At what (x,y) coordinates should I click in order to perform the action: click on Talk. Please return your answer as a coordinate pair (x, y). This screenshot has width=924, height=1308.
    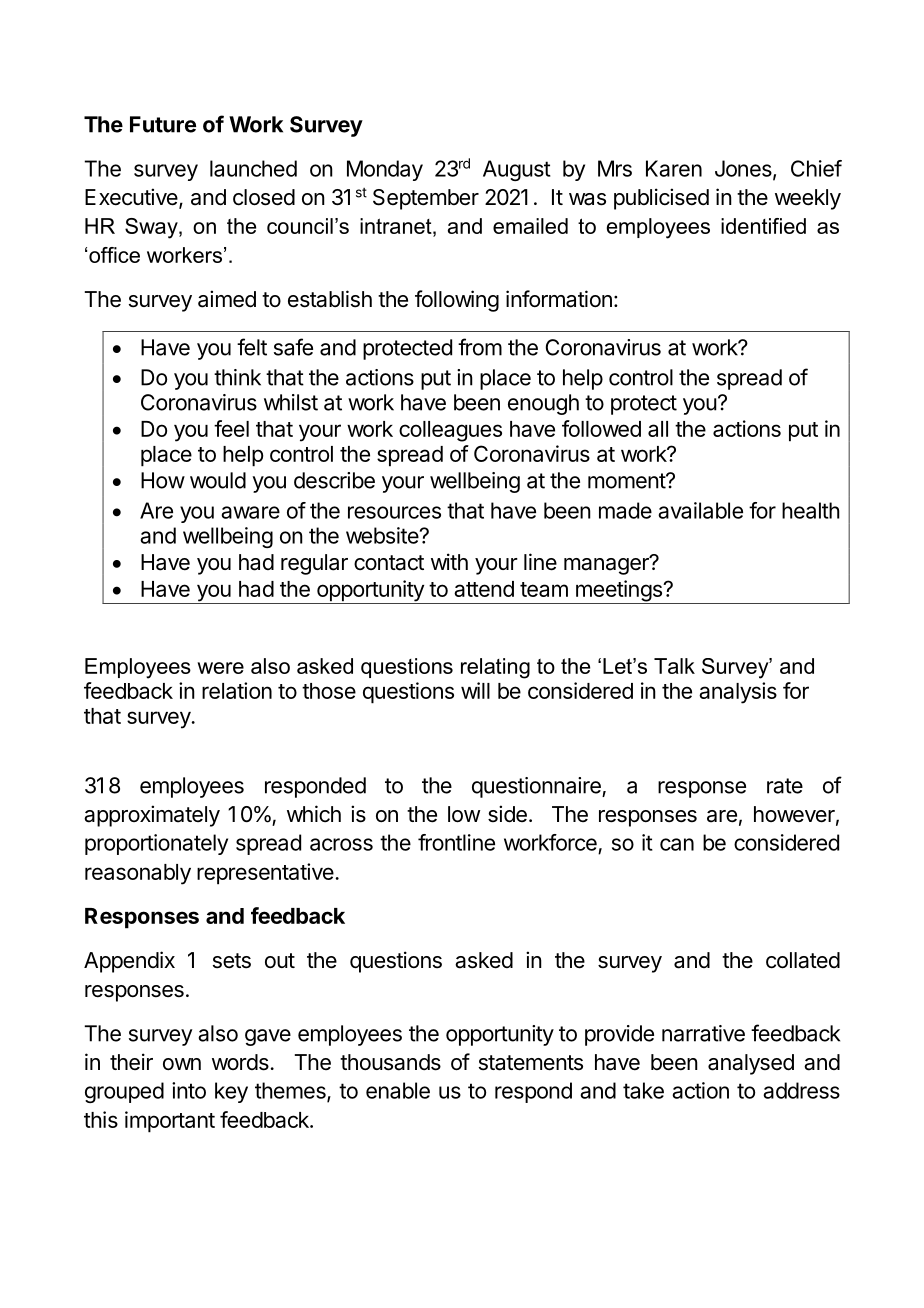
    Looking at the image, I should click on (674, 666).
